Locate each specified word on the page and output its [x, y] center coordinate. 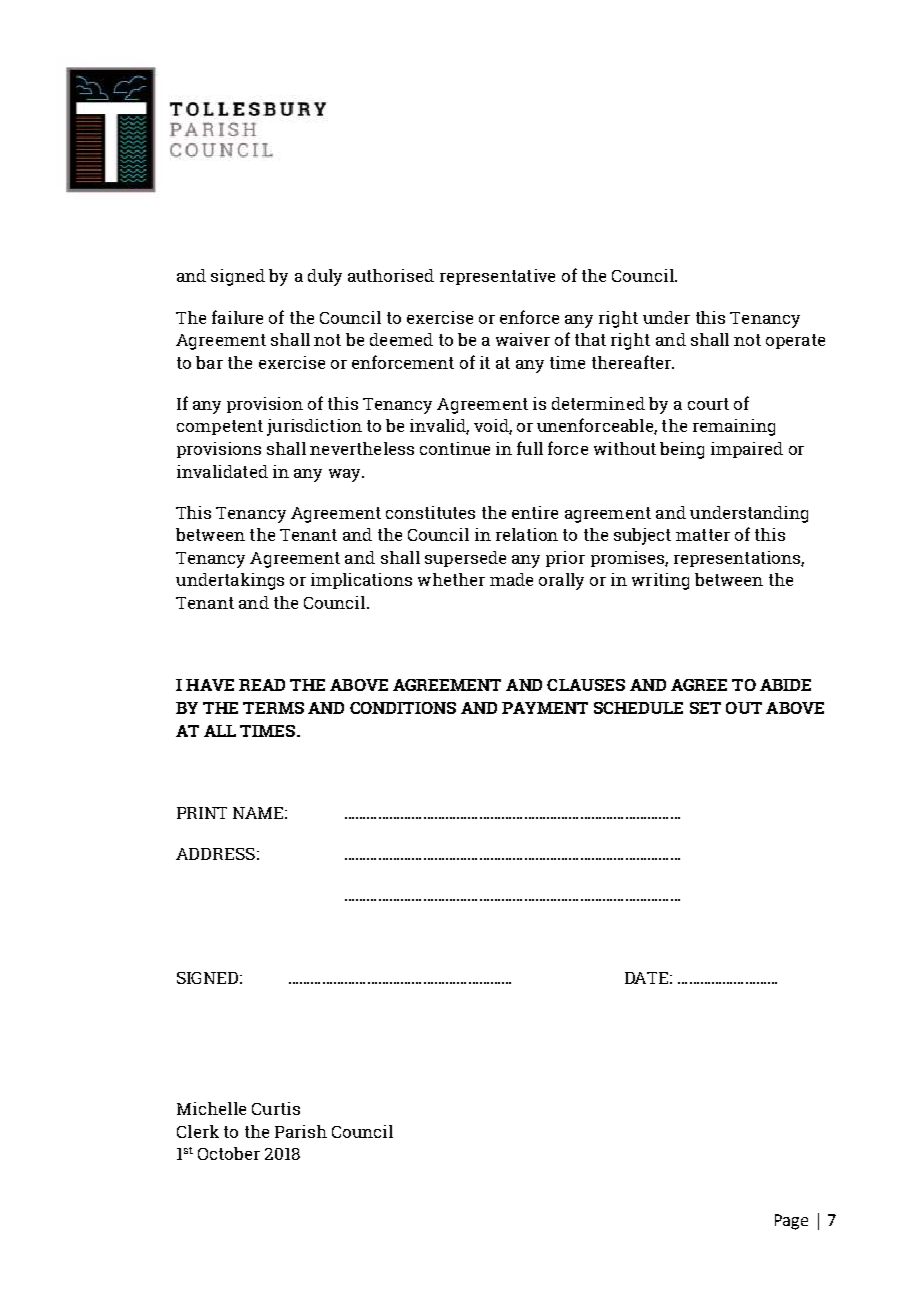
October [229, 1153]
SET [705, 708]
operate [795, 341]
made [511, 579]
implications [361, 581]
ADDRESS [215, 854]
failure [237, 317]
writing [660, 581]
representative [497, 277]
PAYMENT [545, 708]
